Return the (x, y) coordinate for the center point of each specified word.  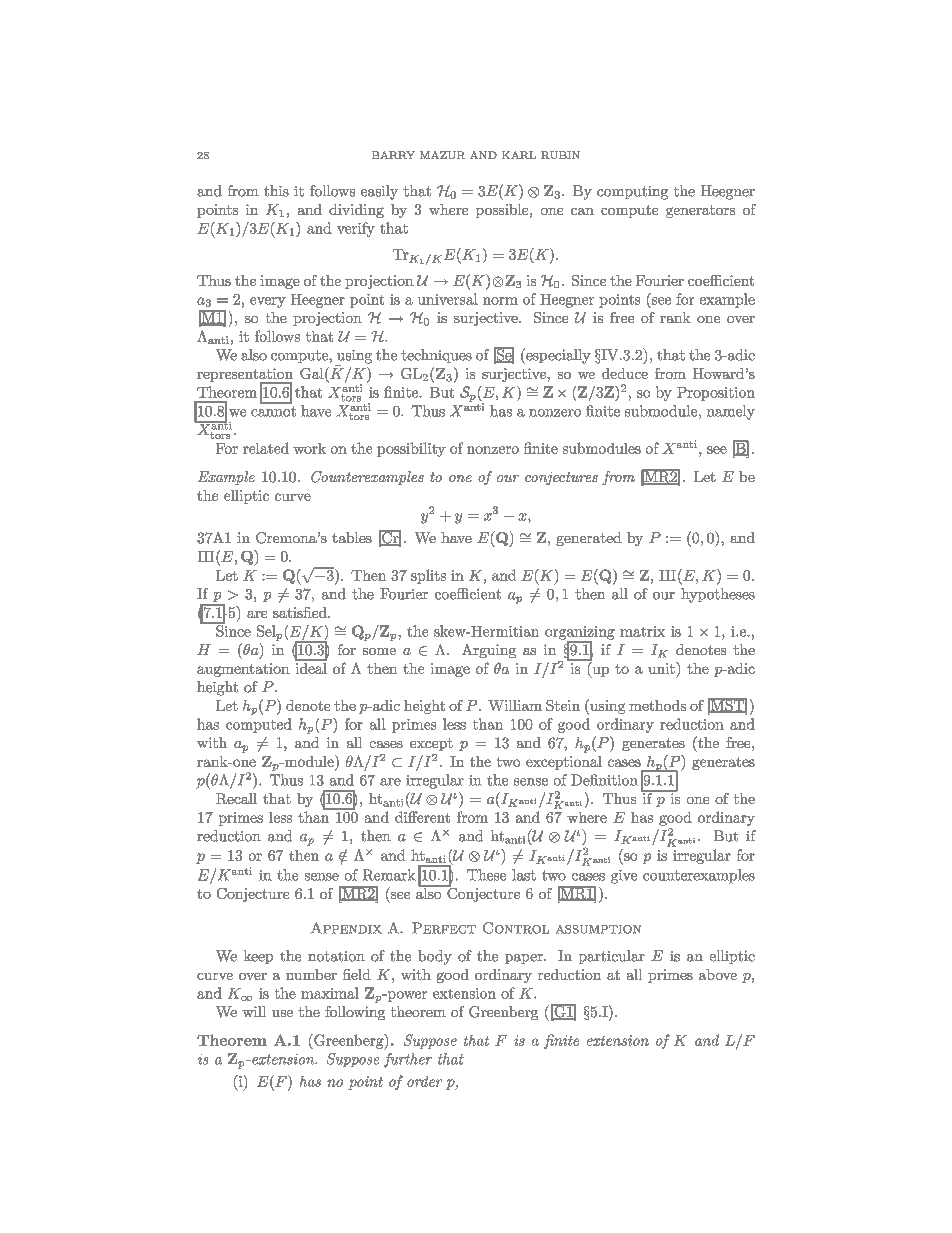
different (422, 817)
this (276, 191)
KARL (519, 155)
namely (731, 412)
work (309, 448)
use (282, 1013)
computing (632, 193)
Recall (236, 798)
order (424, 1081)
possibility (411, 449)
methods (657, 705)
